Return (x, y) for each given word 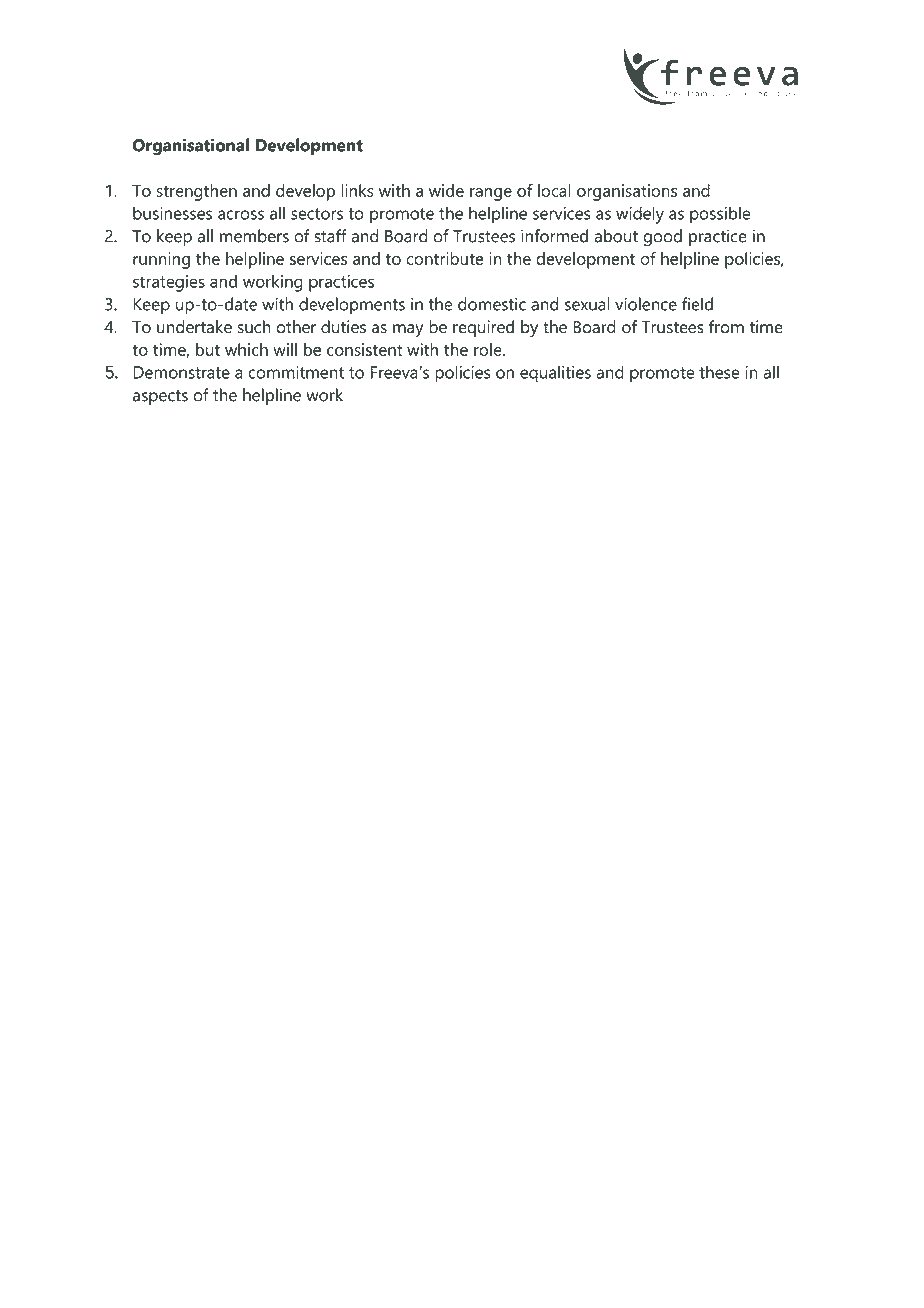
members (254, 236)
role (489, 349)
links (357, 190)
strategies (169, 283)
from (726, 327)
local (554, 190)
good (662, 238)
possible (720, 215)
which (246, 349)
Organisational (191, 147)
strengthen (196, 192)
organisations (627, 192)
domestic (492, 304)
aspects (160, 397)
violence (646, 304)
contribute (444, 258)
